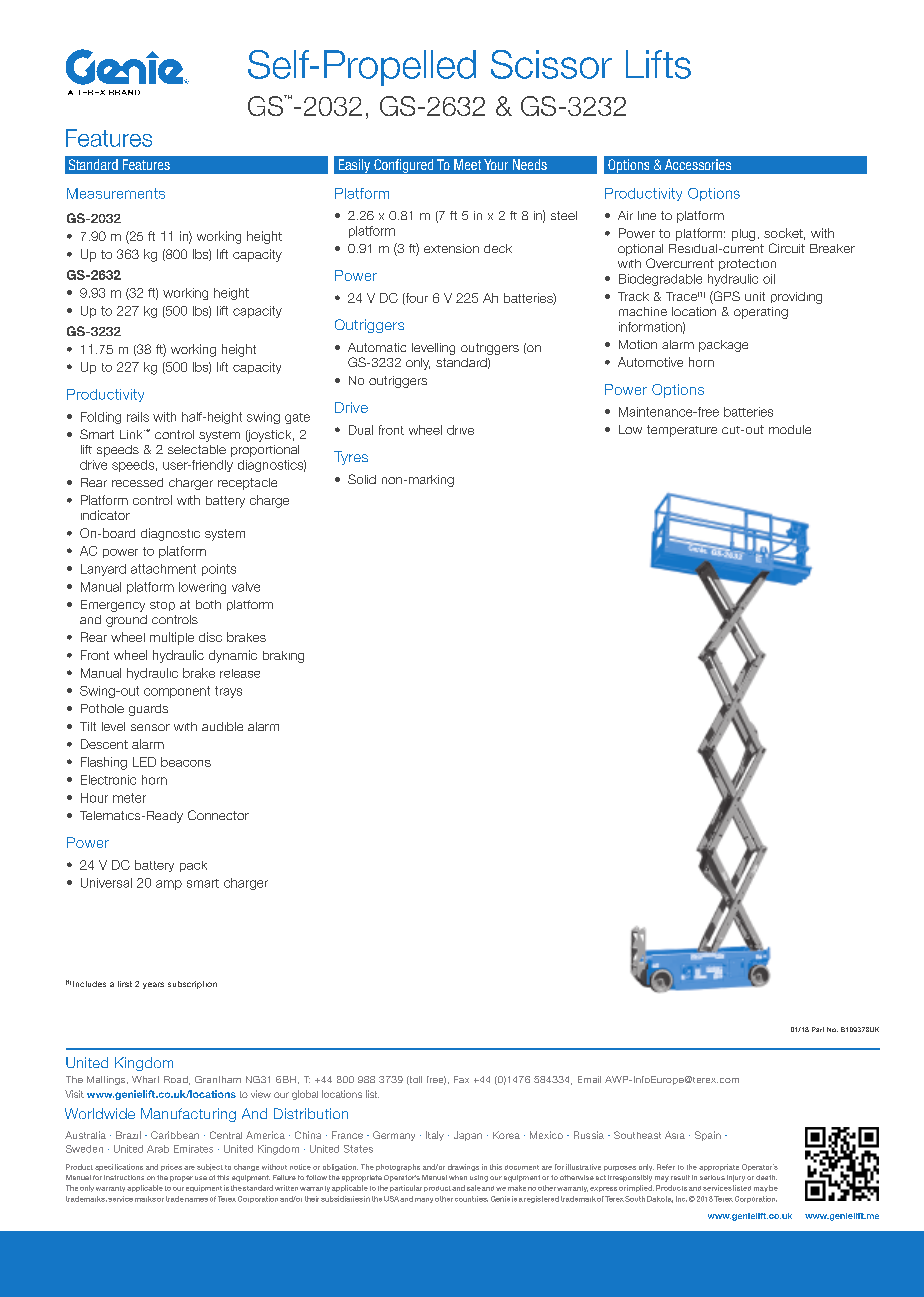 The width and height of the image is (924, 1297). I want to click on braking, so click(283, 657).
